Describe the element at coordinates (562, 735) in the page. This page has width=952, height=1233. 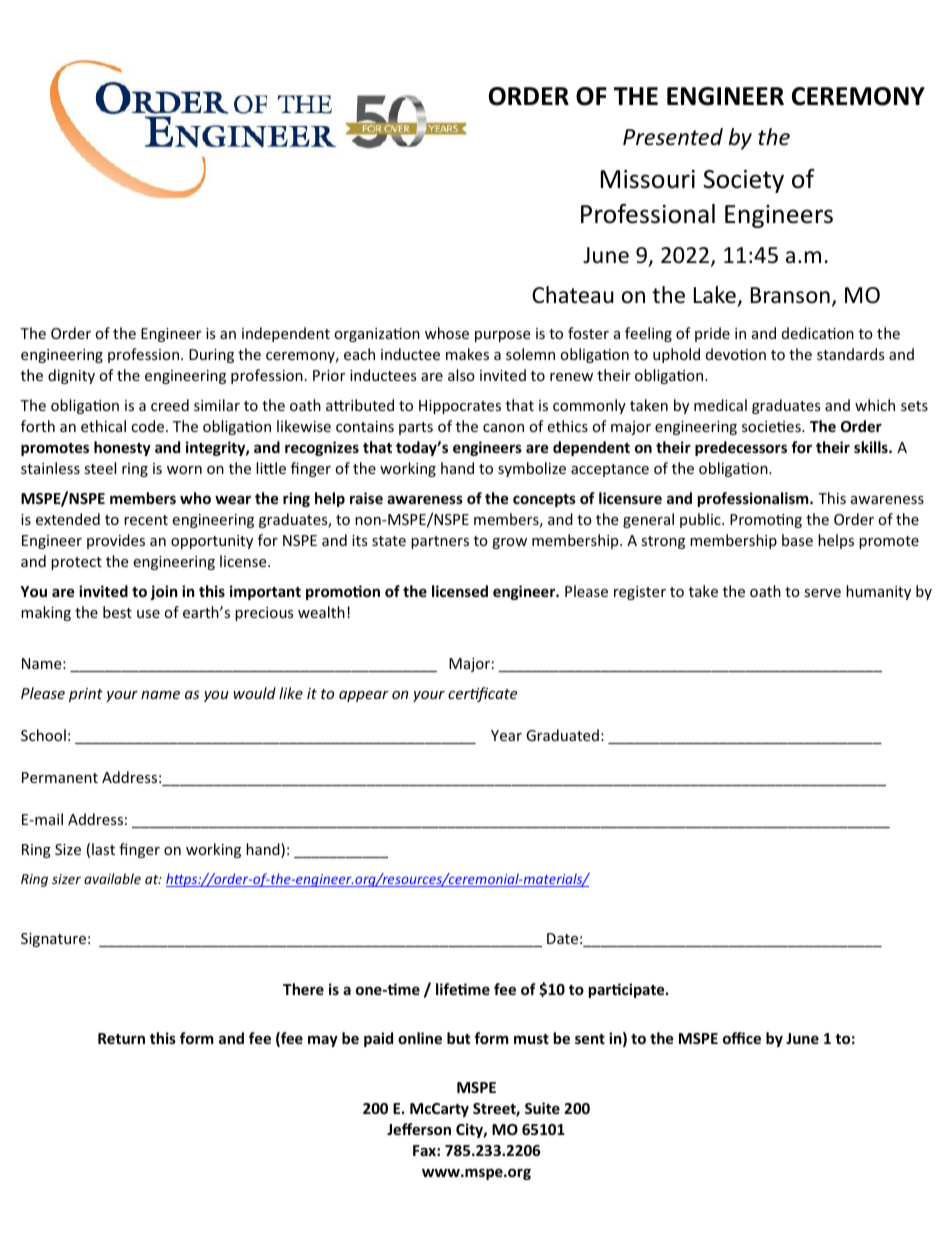
I see `Graduated` at that location.
